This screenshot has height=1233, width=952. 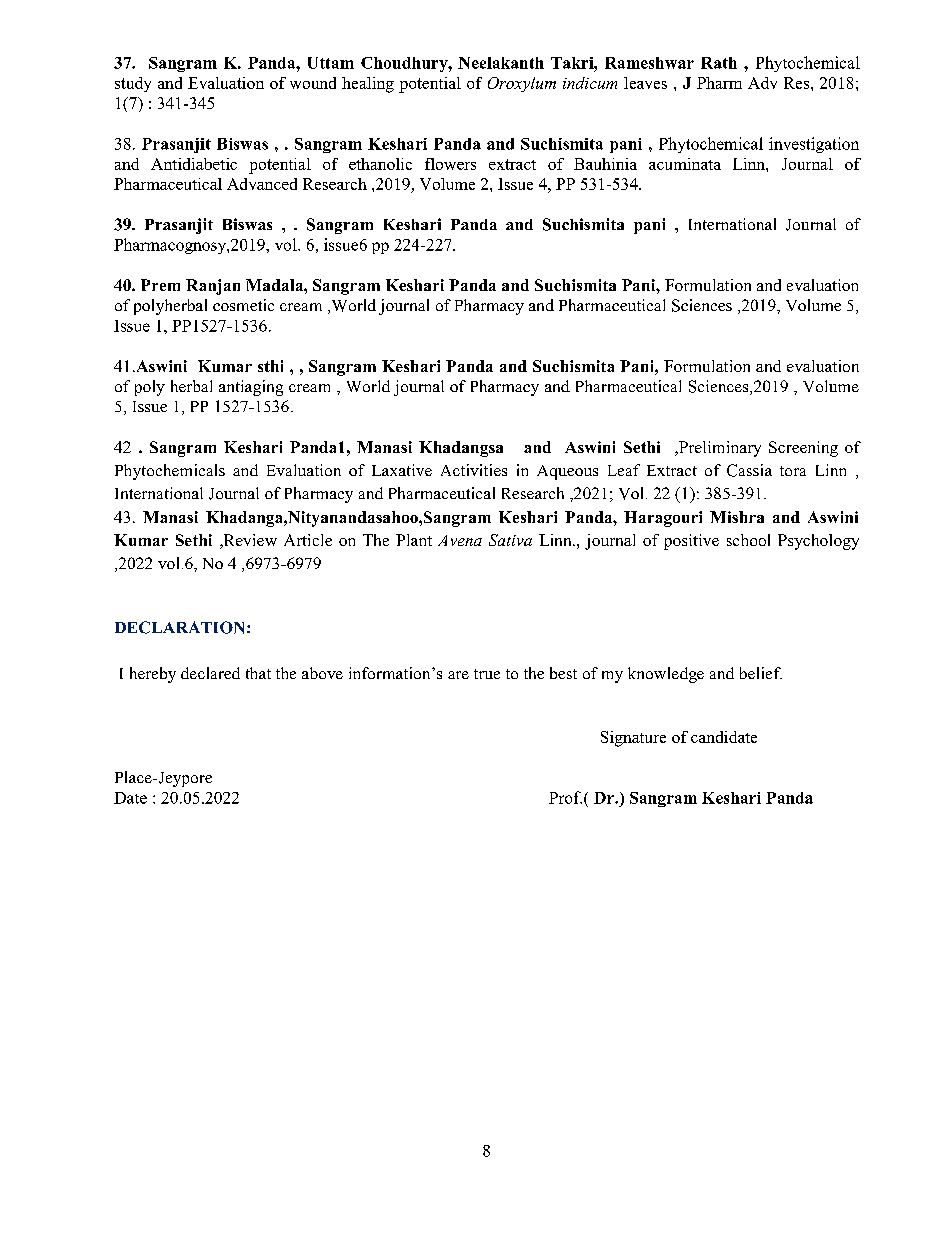 What do you see at coordinates (210, 673) in the screenshot?
I see `declared` at bounding box center [210, 673].
